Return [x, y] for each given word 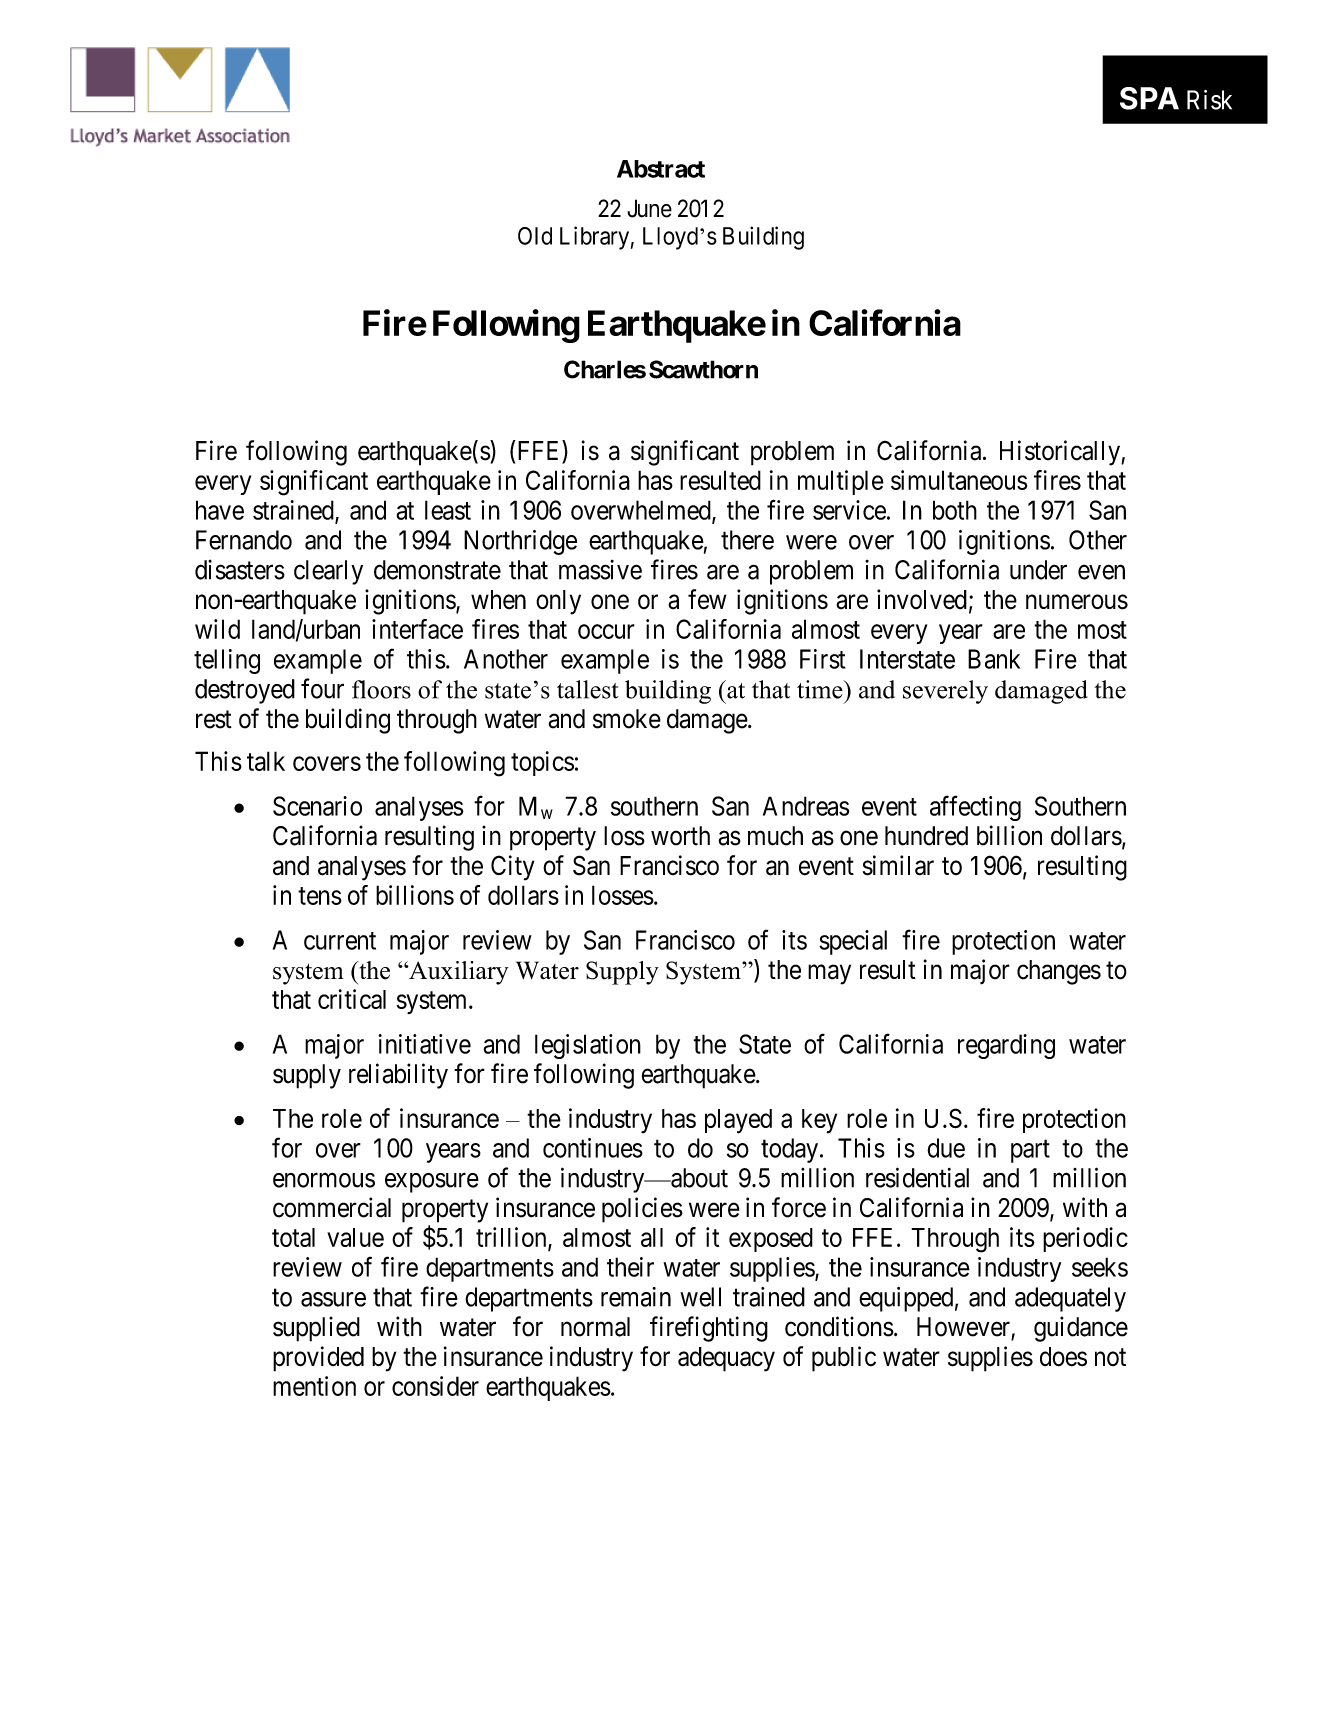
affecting [975, 808]
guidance [1081, 1329]
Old [535, 236]
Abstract [661, 169]
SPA [1149, 98]
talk [266, 761]
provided [318, 1359]
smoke [627, 719]
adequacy [726, 1359]
